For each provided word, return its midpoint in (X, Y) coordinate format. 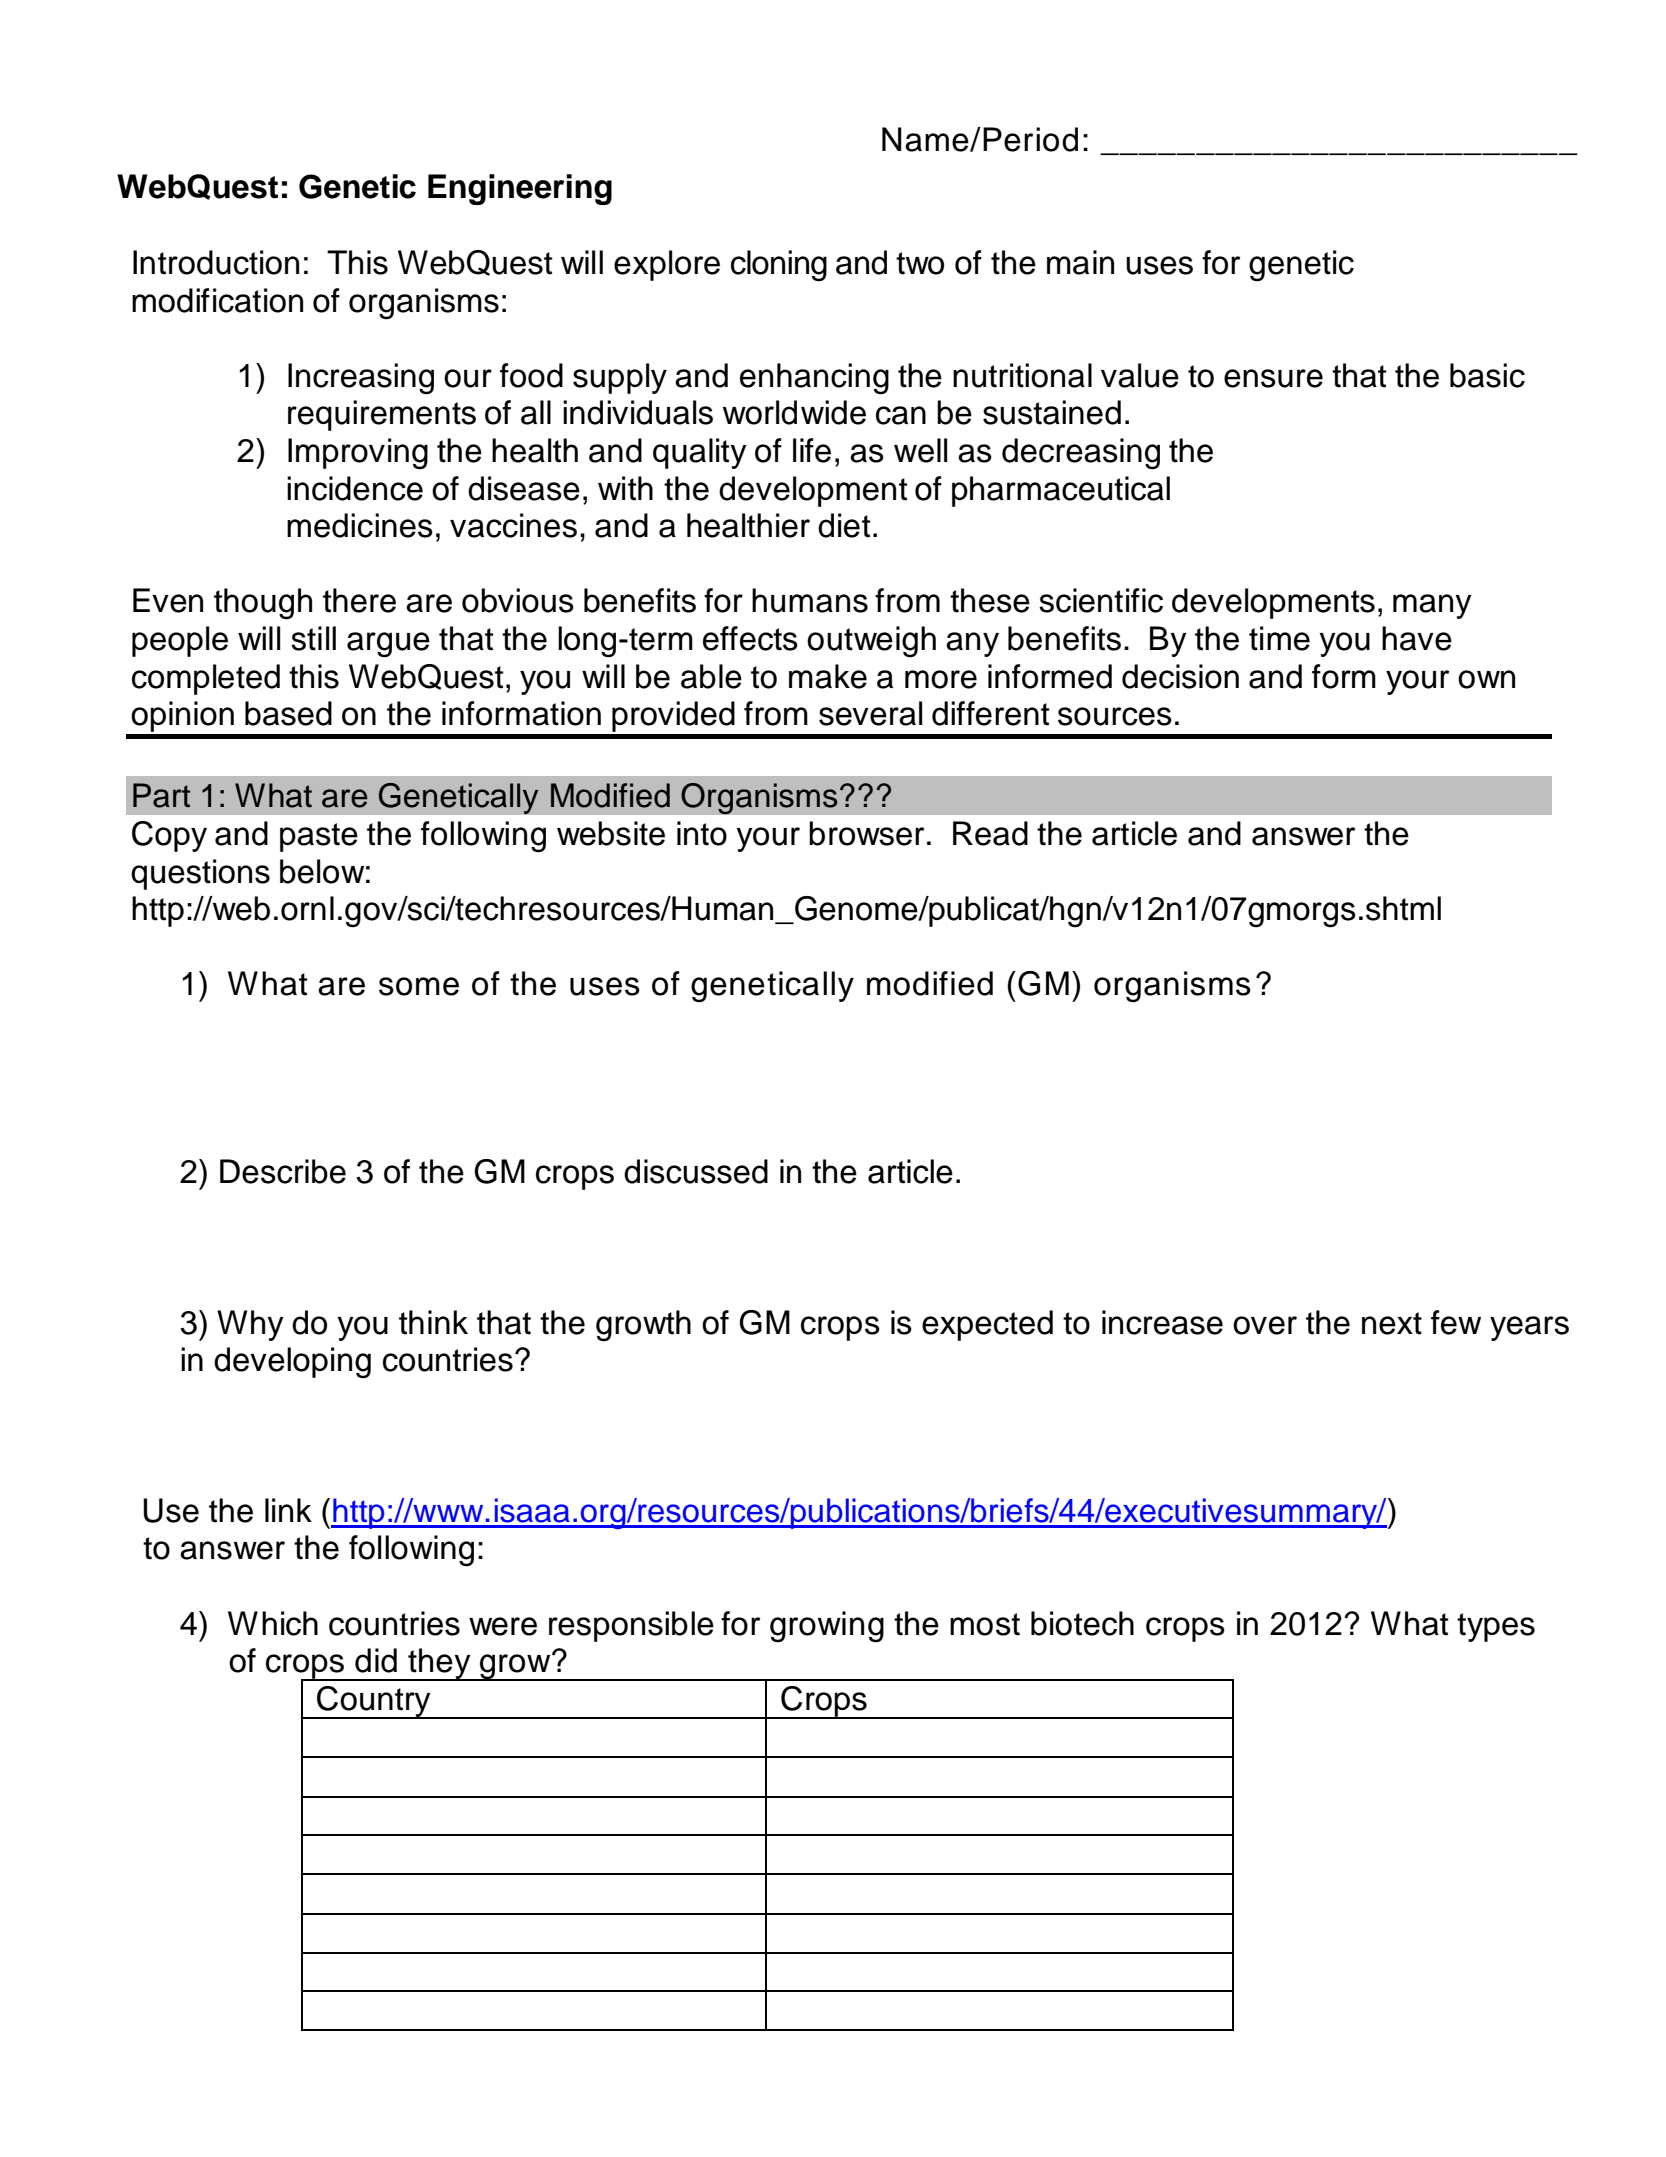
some (419, 986)
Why (250, 1325)
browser (866, 833)
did (376, 1660)
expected (987, 1325)
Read (990, 833)
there (359, 600)
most (985, 1624)
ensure (1273, 378)
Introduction (216, 262)
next (1392, 1323)
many (1432, 606)
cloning (779, 266)
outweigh (871, 642)
